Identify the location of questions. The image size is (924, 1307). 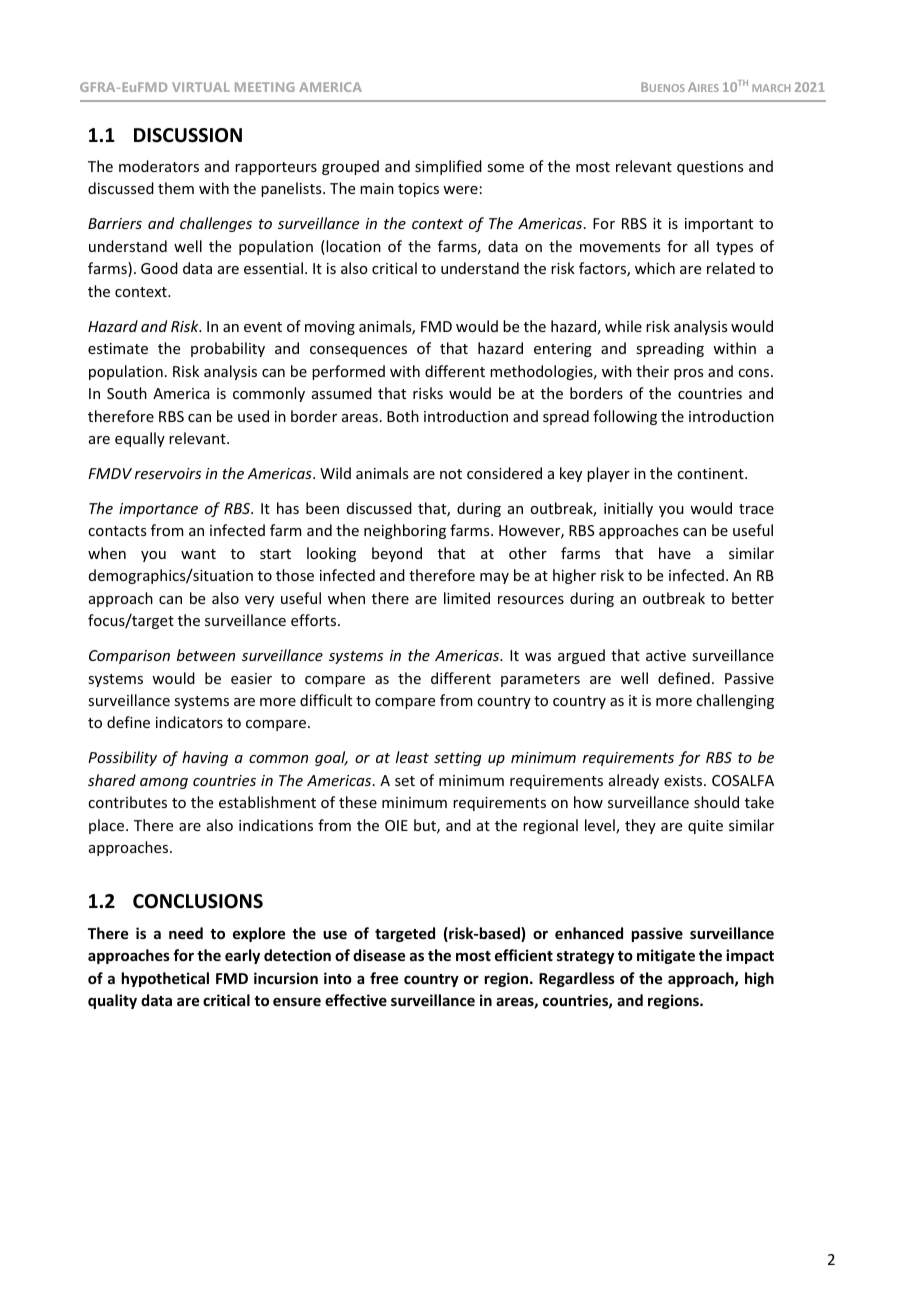
(710, 168).
